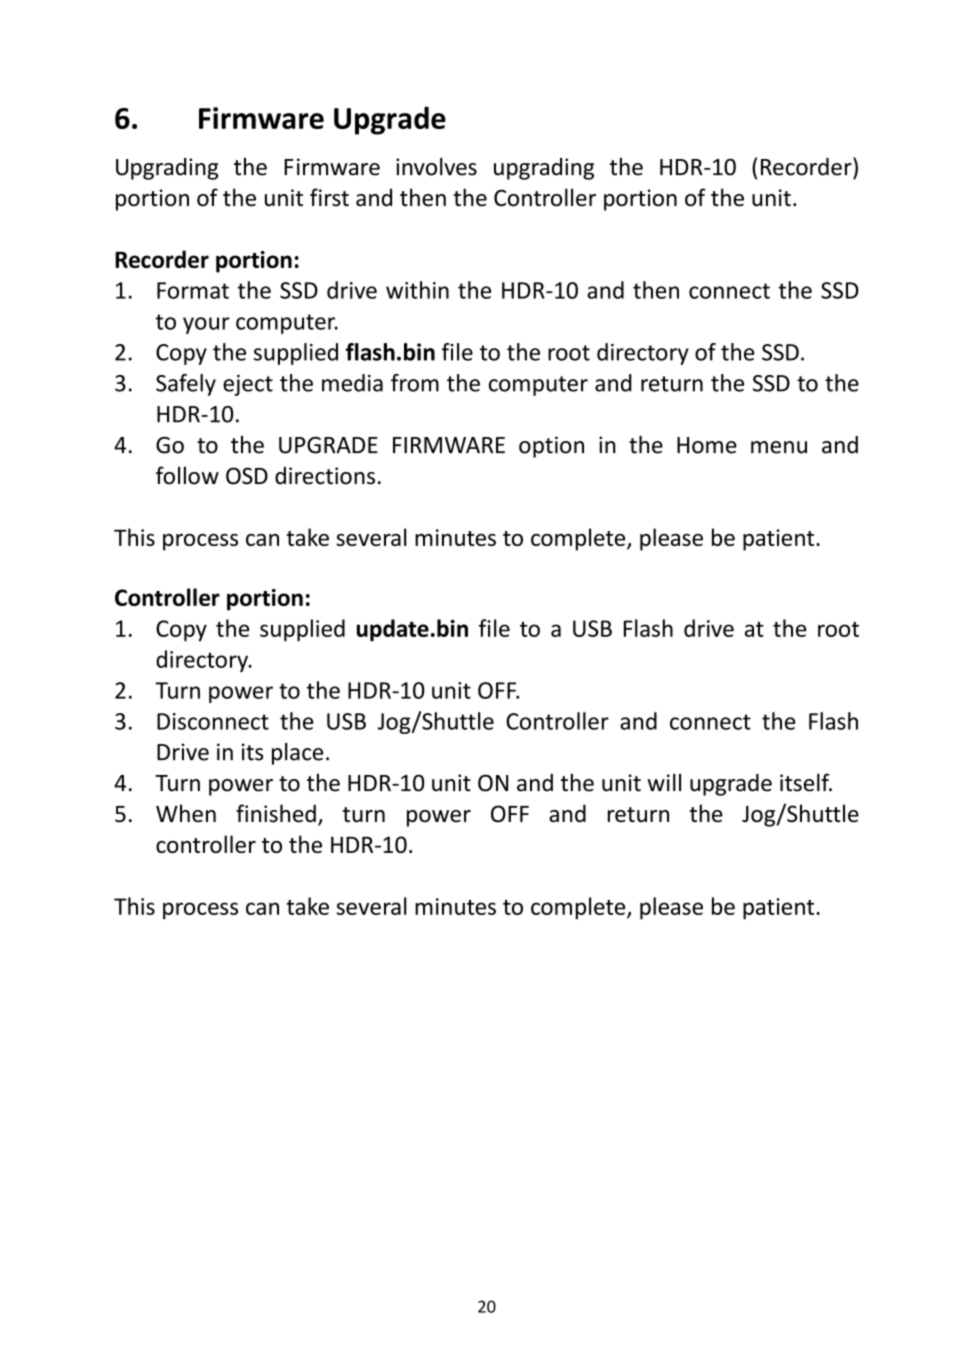 The image size is (965, 1370). Describe the element at coordinates (551, 447) in the screenshot. I see `option` at that location.
